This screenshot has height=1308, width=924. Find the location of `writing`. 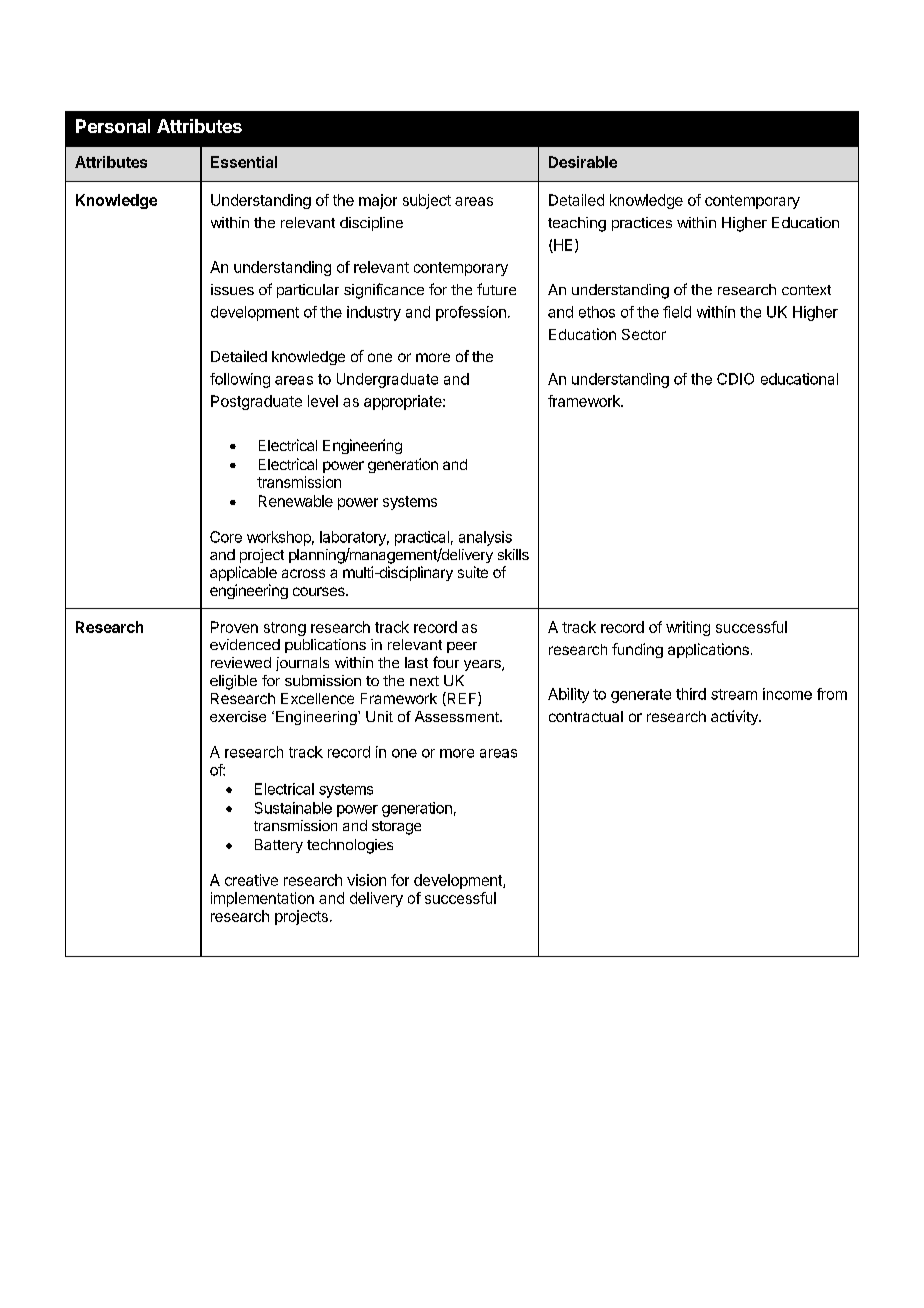

writing is located at coordinates (688, 628).
